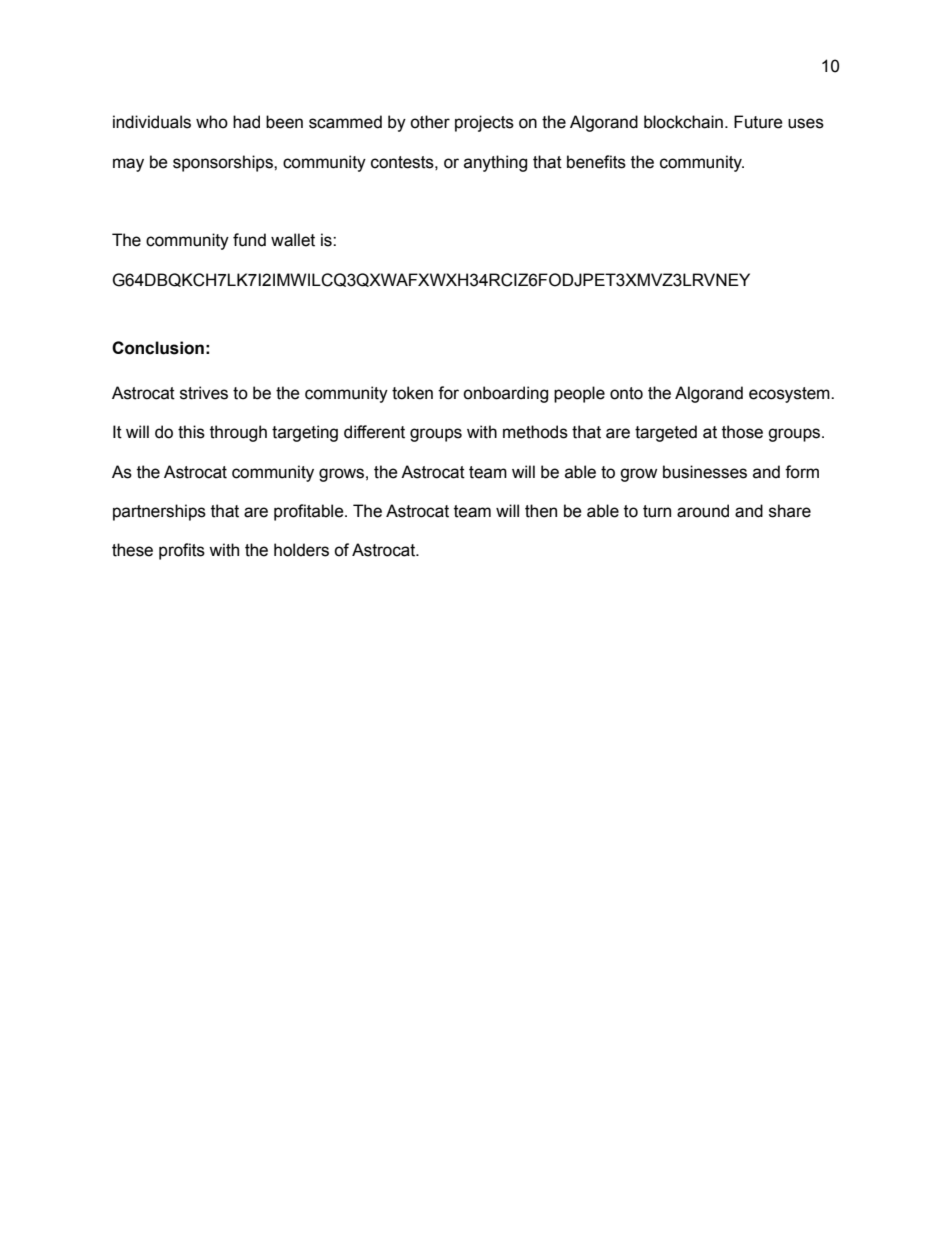 Image resolution: width=952 pixels, height=1233 pixels. I want to click on around, so click(703, 511).
